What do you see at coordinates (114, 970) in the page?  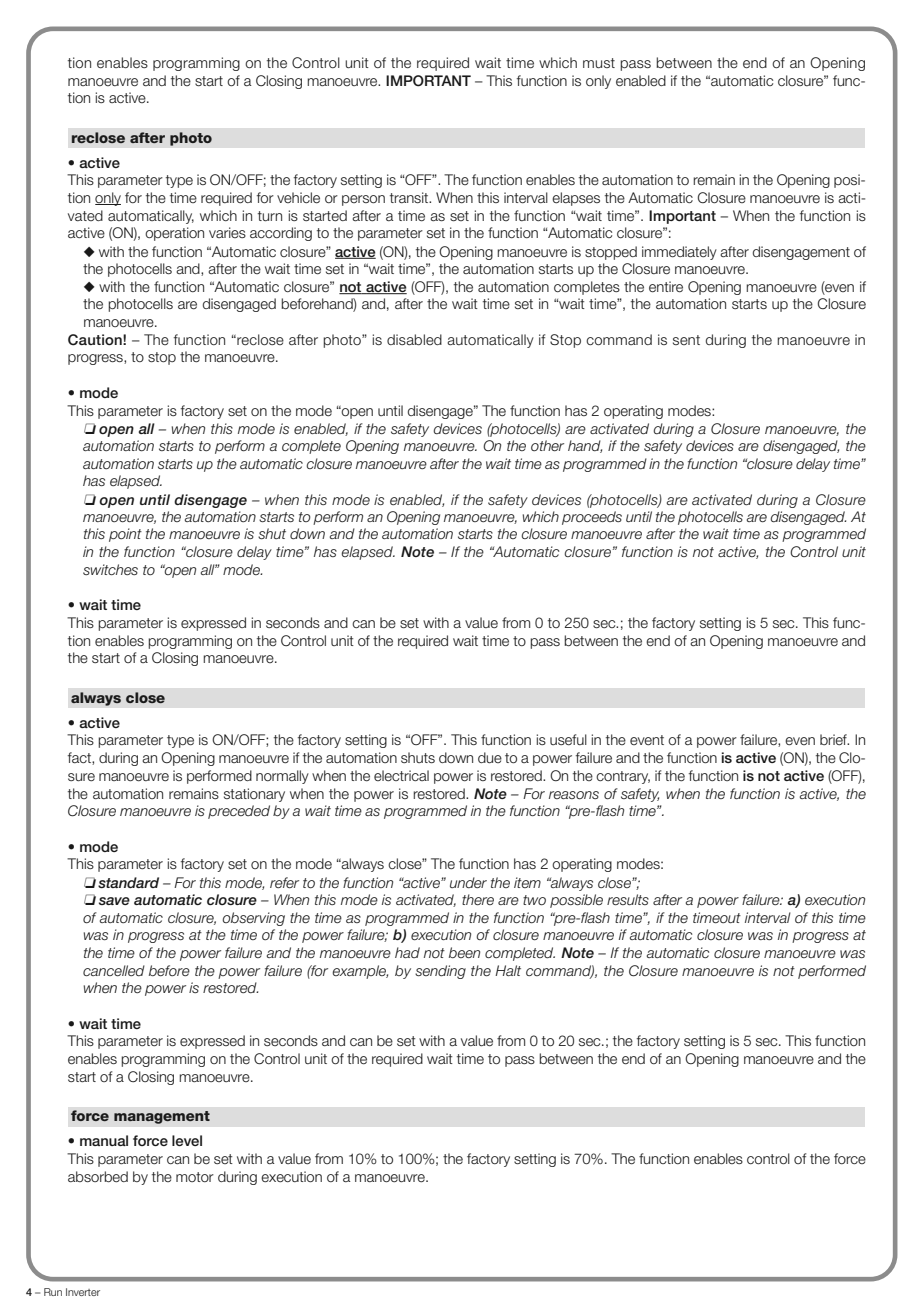 I see `cancelled` at bounding box center [114, 970].
